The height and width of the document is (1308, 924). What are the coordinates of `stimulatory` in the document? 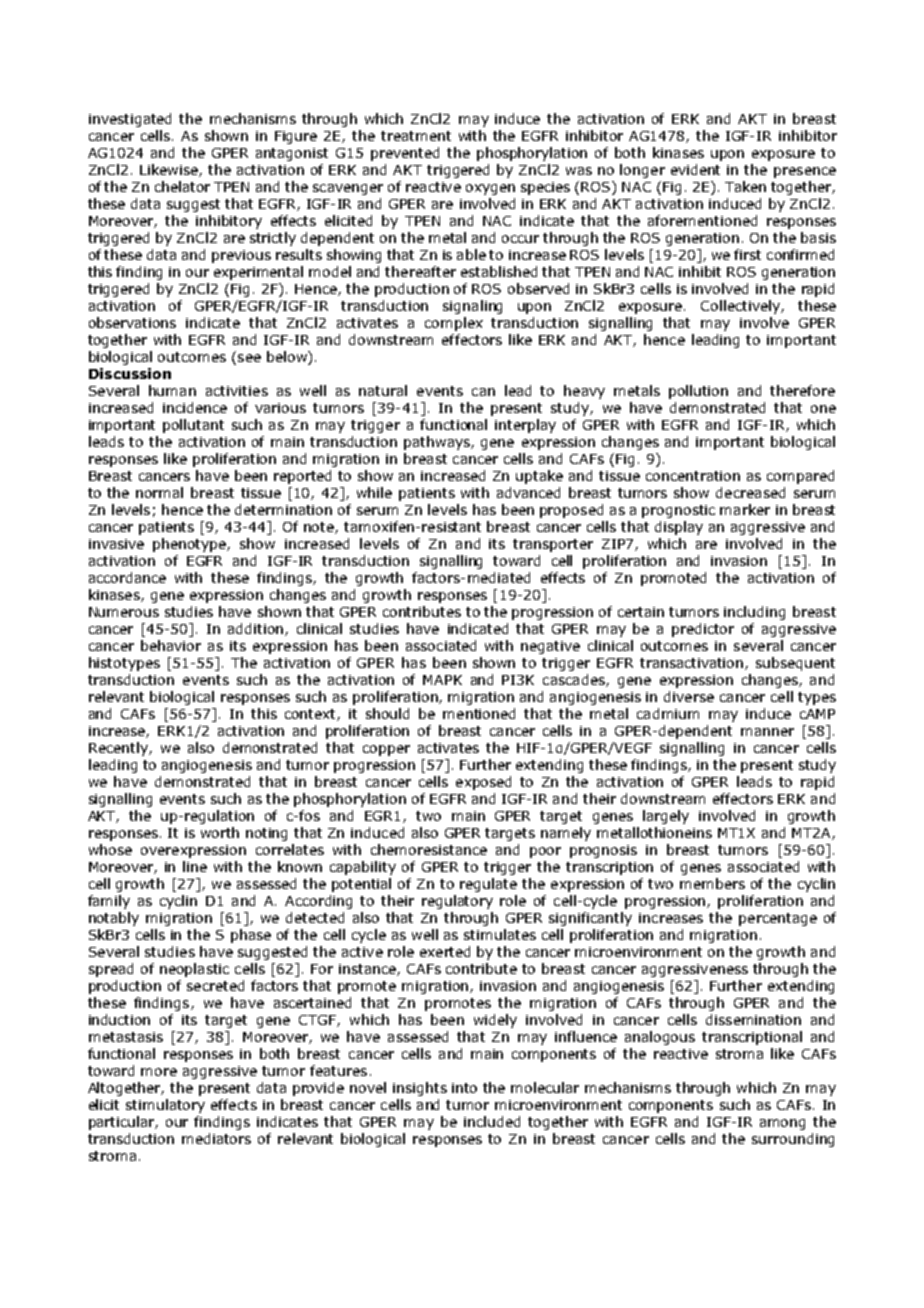 It's located at (165, 1106).
